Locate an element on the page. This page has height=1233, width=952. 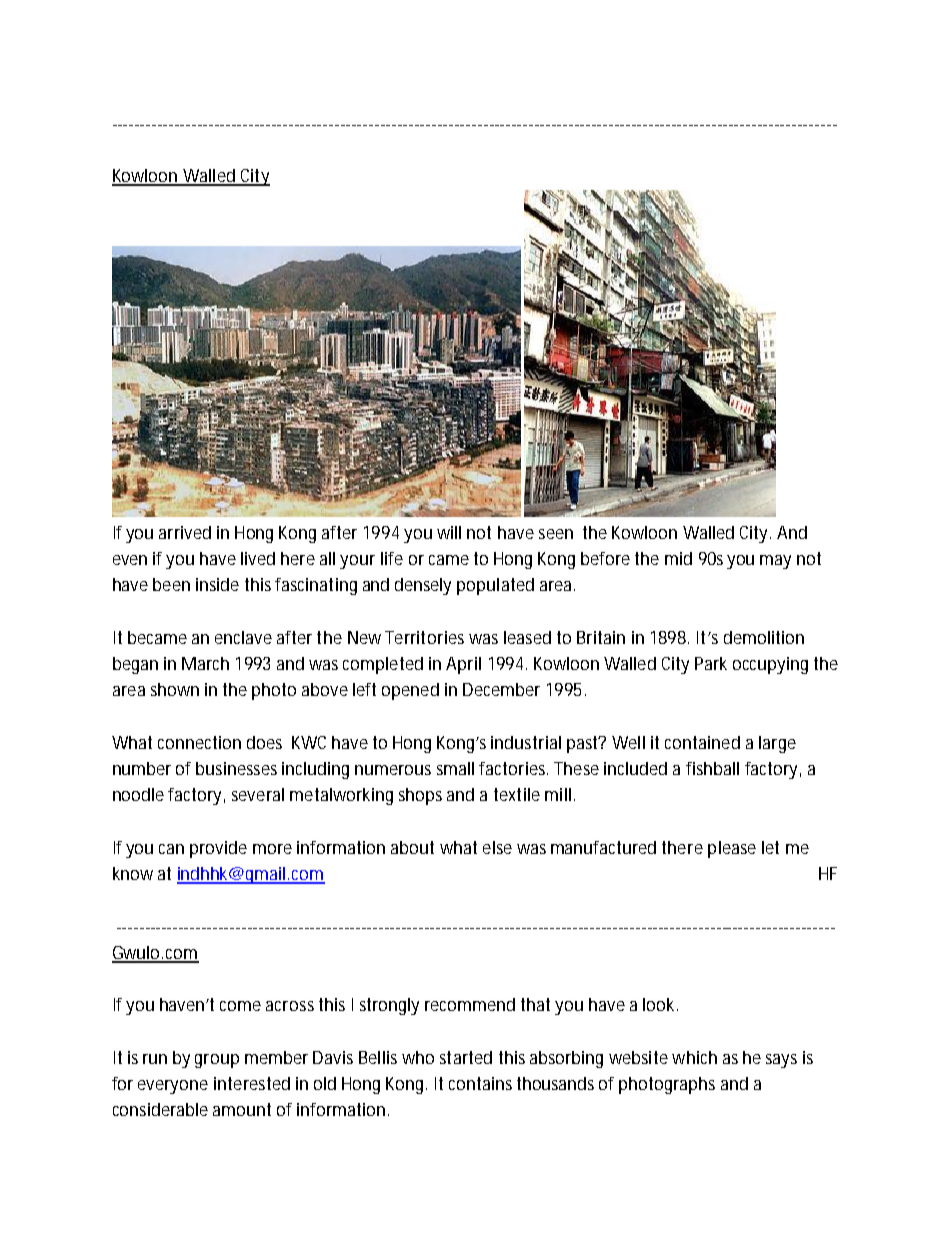
come is located at coordinates (240, 1006).
